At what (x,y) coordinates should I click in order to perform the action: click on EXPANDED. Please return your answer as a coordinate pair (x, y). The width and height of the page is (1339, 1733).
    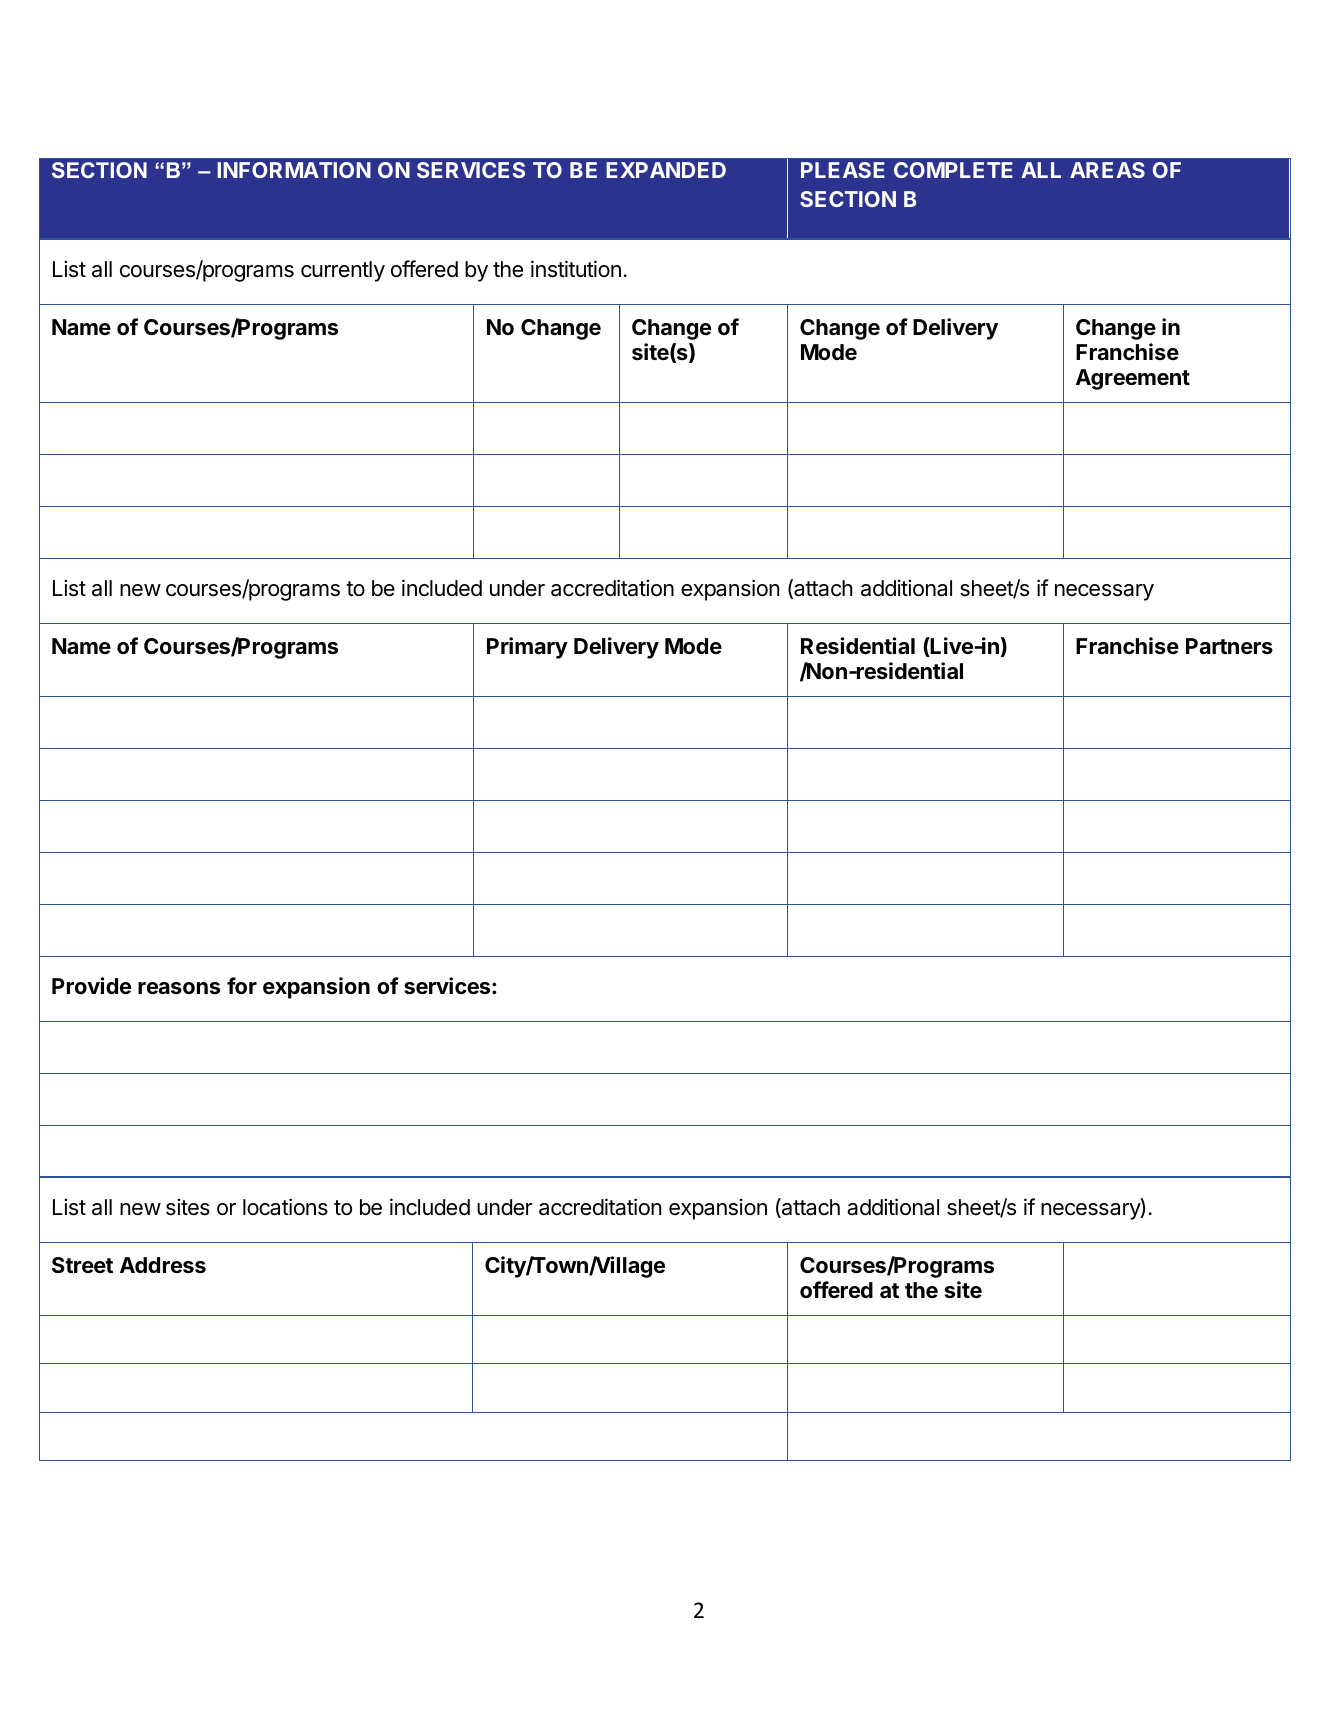
    Looking at the image, I should click on (666, 170).
